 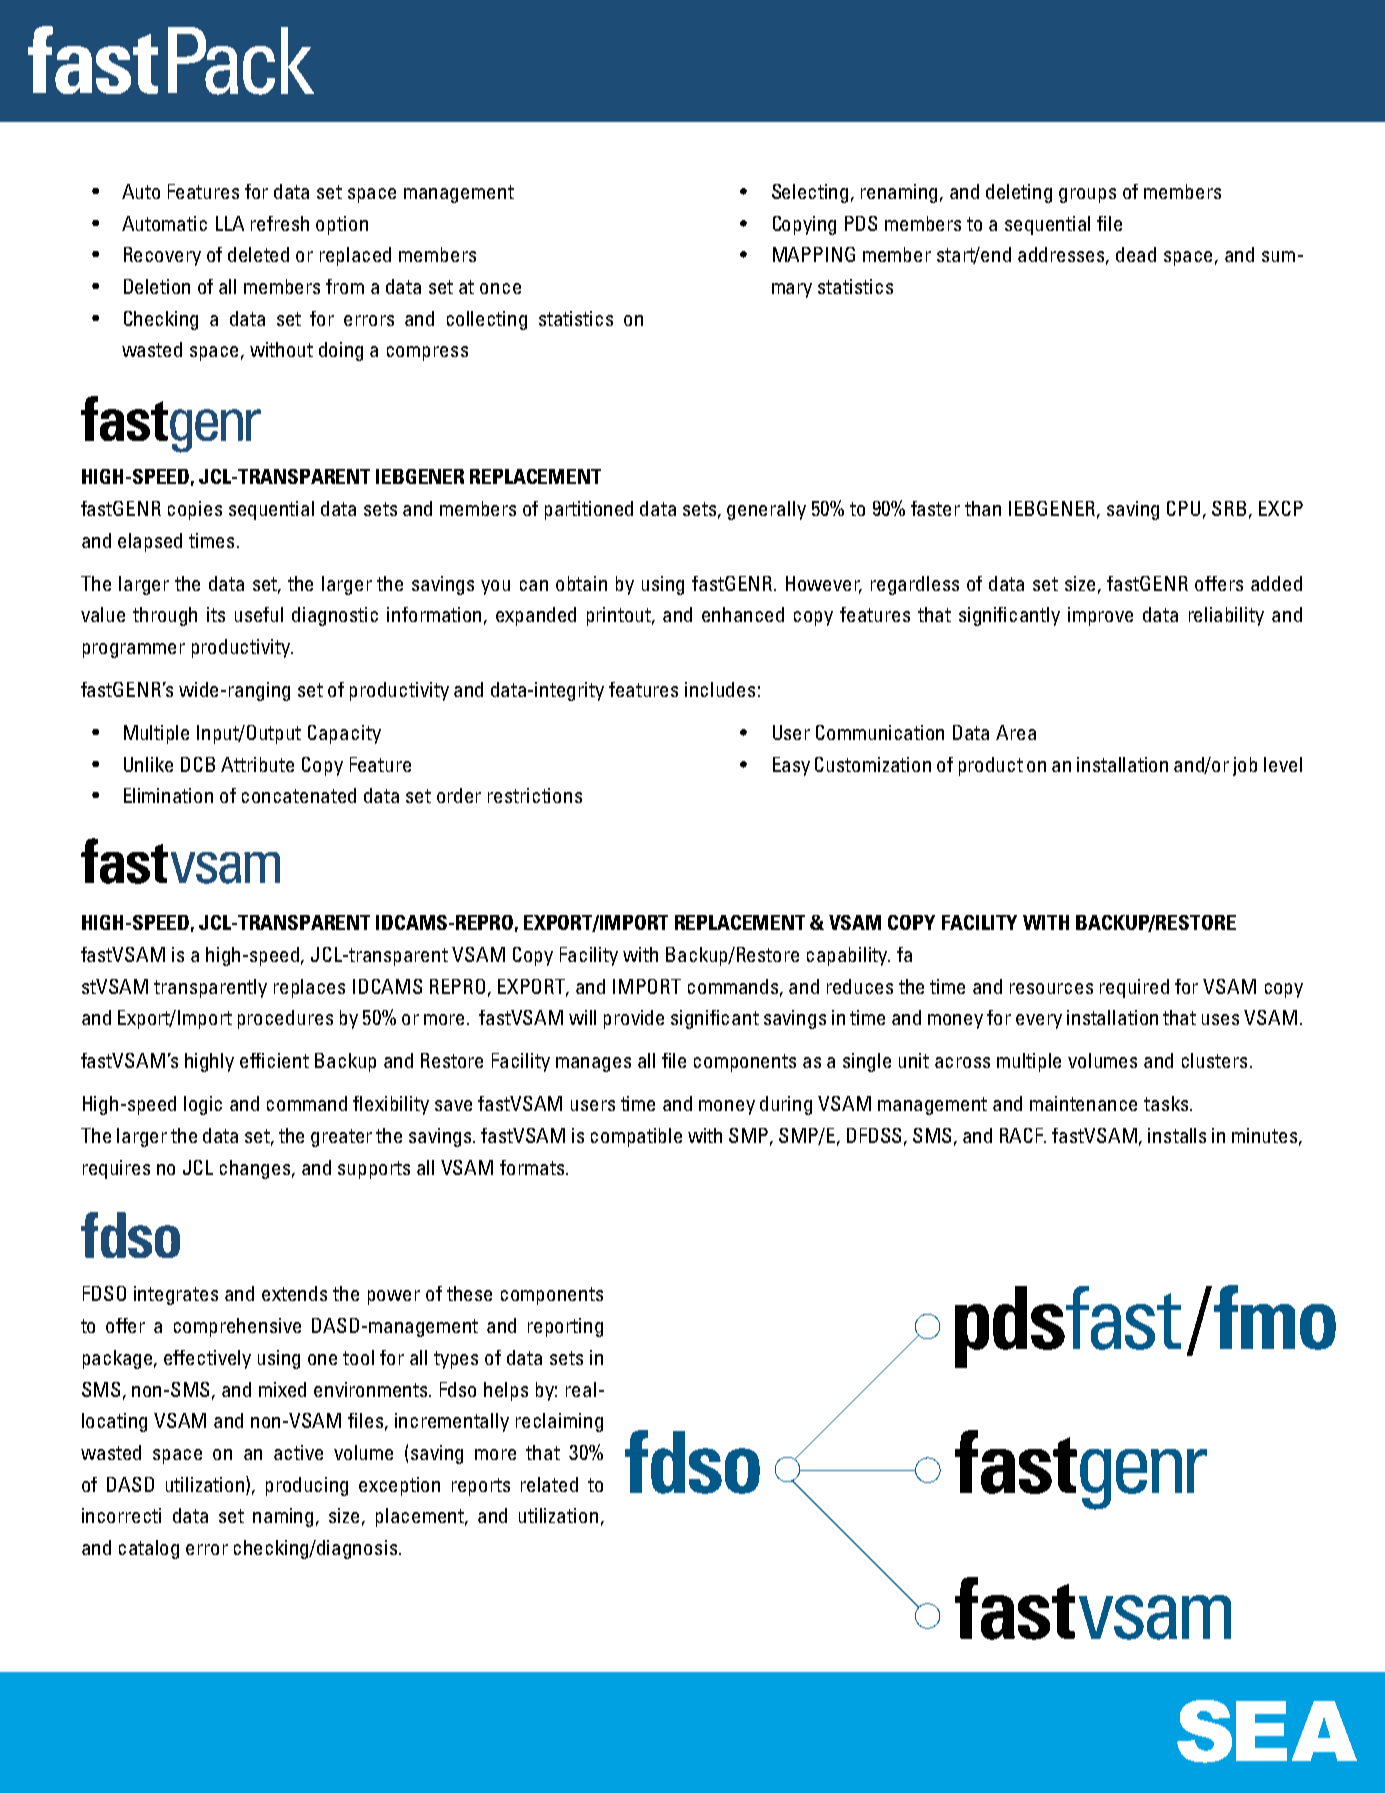 I want to click on improve, so click(x=1100, y=616).
